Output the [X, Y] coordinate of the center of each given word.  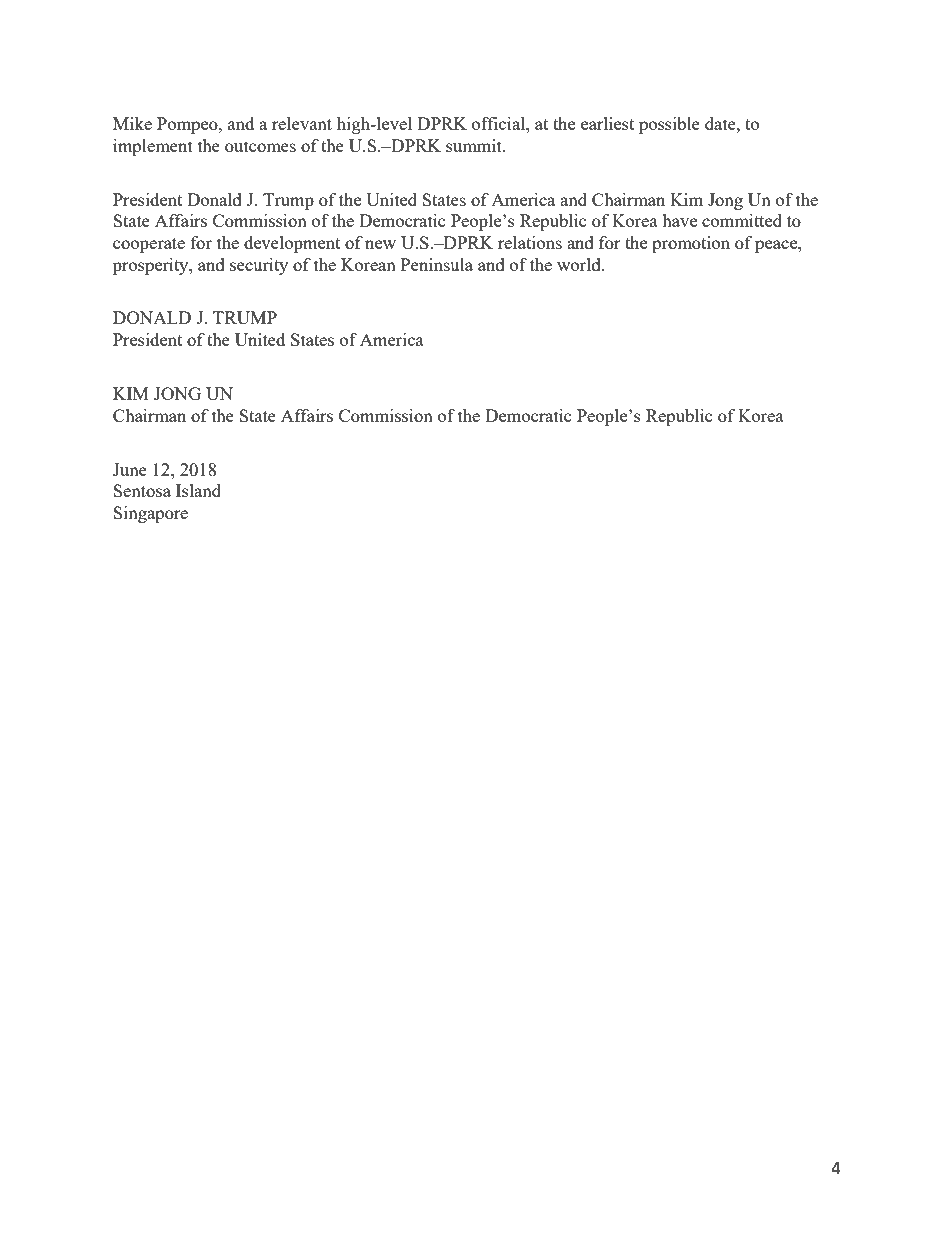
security [259, 266]
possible [669, 125]
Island [198, 490]
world [580, 264]
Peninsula [437, 264]
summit [475, 145]
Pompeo [188, 125]
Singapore [150, 514]
